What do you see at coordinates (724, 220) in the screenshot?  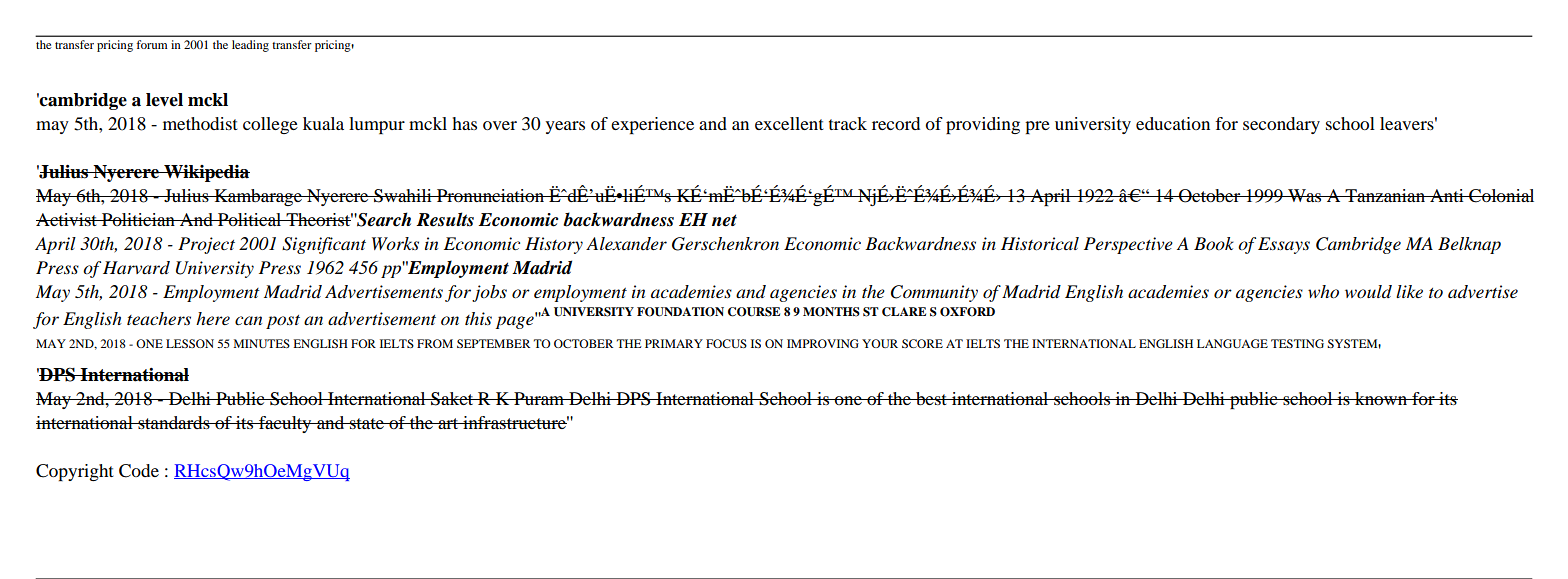 I see `net` at bounding box center [724, 220].
